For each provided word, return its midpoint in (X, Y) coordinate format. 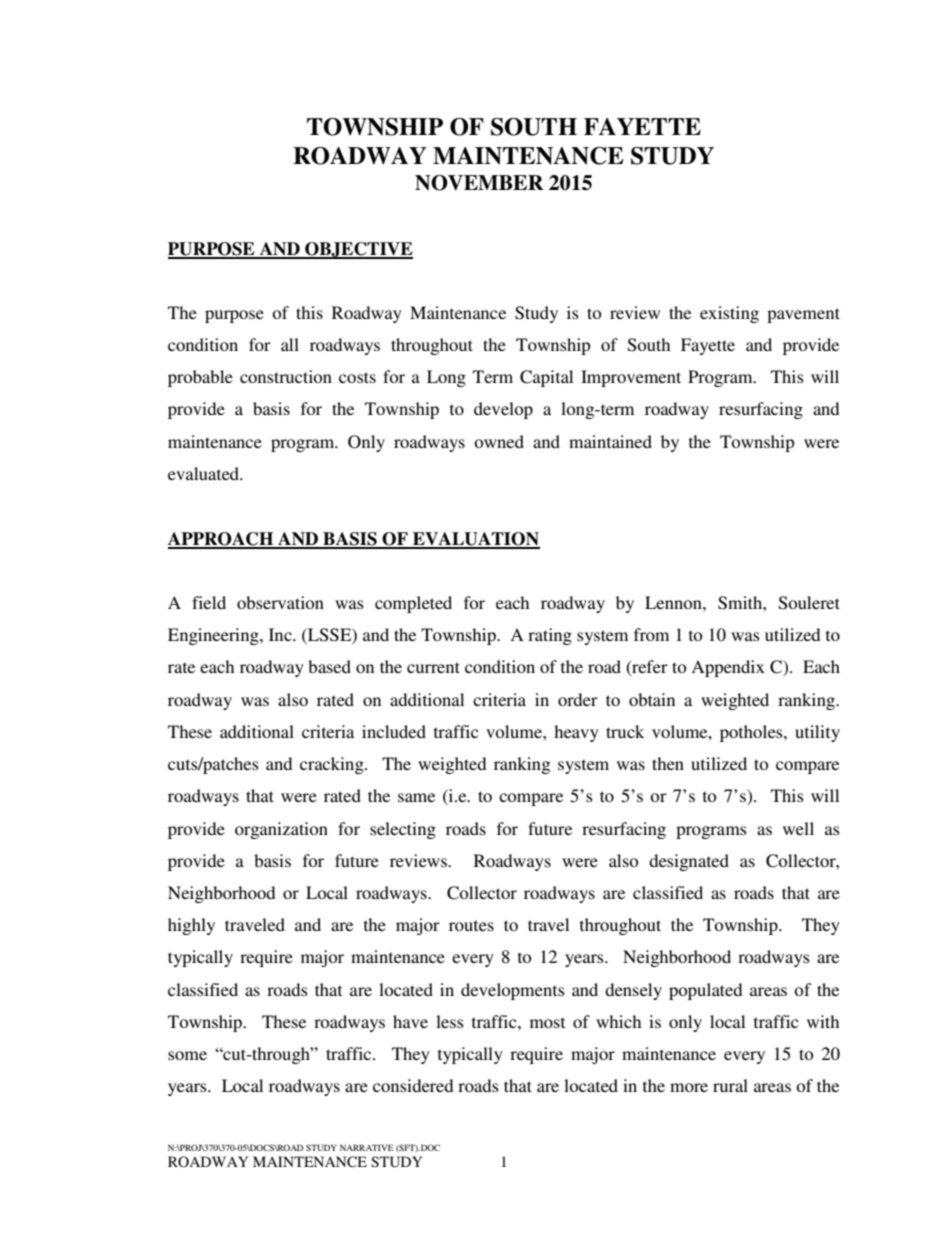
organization (281, 830)
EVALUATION (475, 540)
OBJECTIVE (358, 250)
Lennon (674, 602)
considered (413, 1085)
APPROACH (222, 540)
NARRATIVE (366, 1147)
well (798, 828)
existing (729, 314)
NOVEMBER (479, 183)
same (416, 797)
